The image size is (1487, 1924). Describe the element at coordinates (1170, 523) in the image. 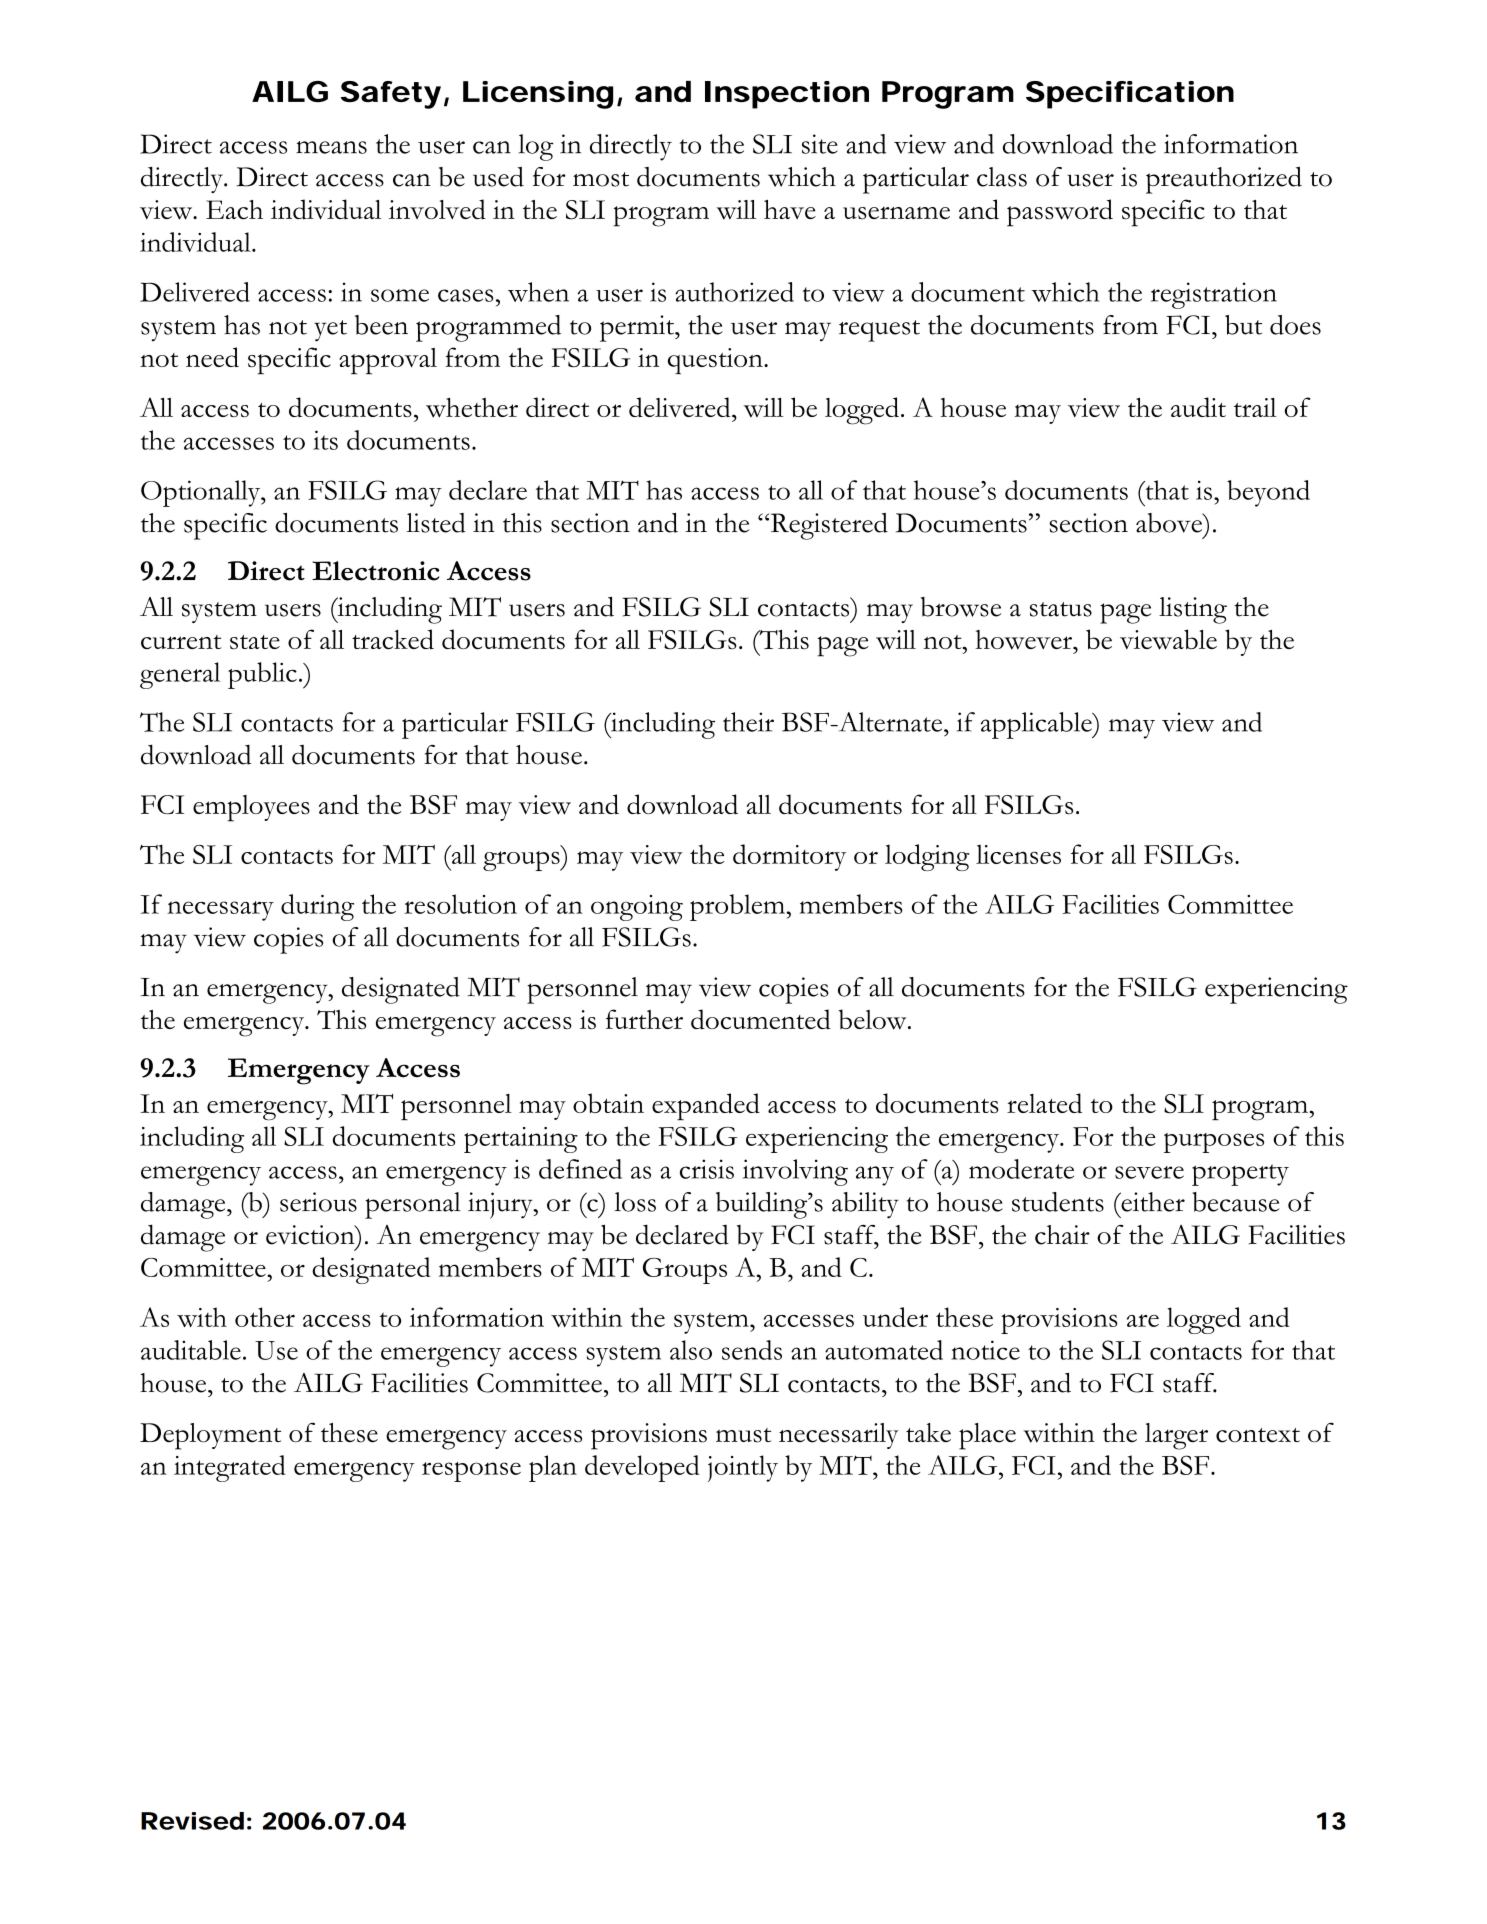

I see `above` at that location.
